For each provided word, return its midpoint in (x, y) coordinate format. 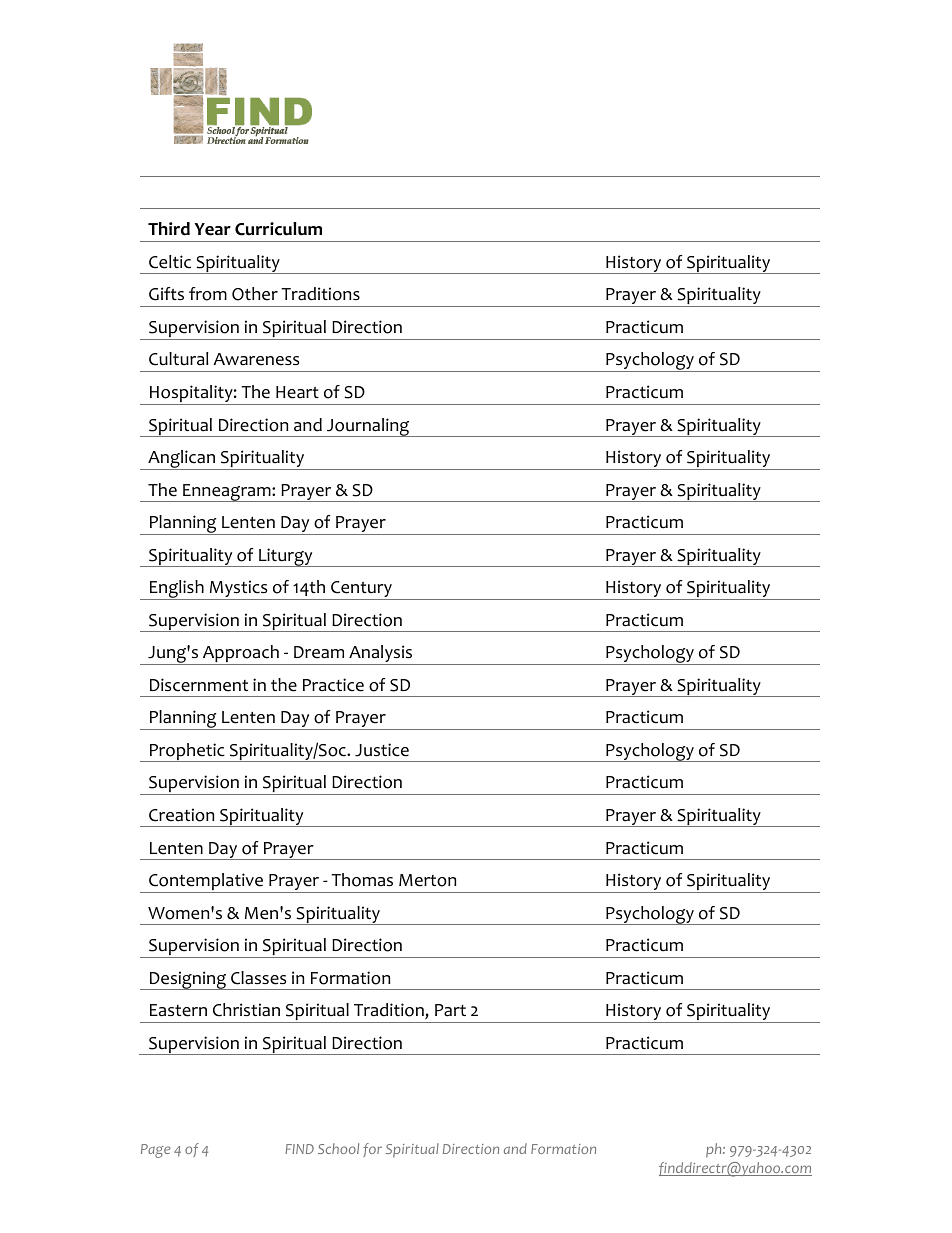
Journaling (368, 427)
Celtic (170, 262)
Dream (319, 652)
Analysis (381, 655)
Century (361, 590)
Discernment (199, 685)
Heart (297, 392)
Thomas (362, 880)
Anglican (181, 460)
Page (156, 1151)
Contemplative (206, 883)
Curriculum (278, 229)
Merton (427, 880)
